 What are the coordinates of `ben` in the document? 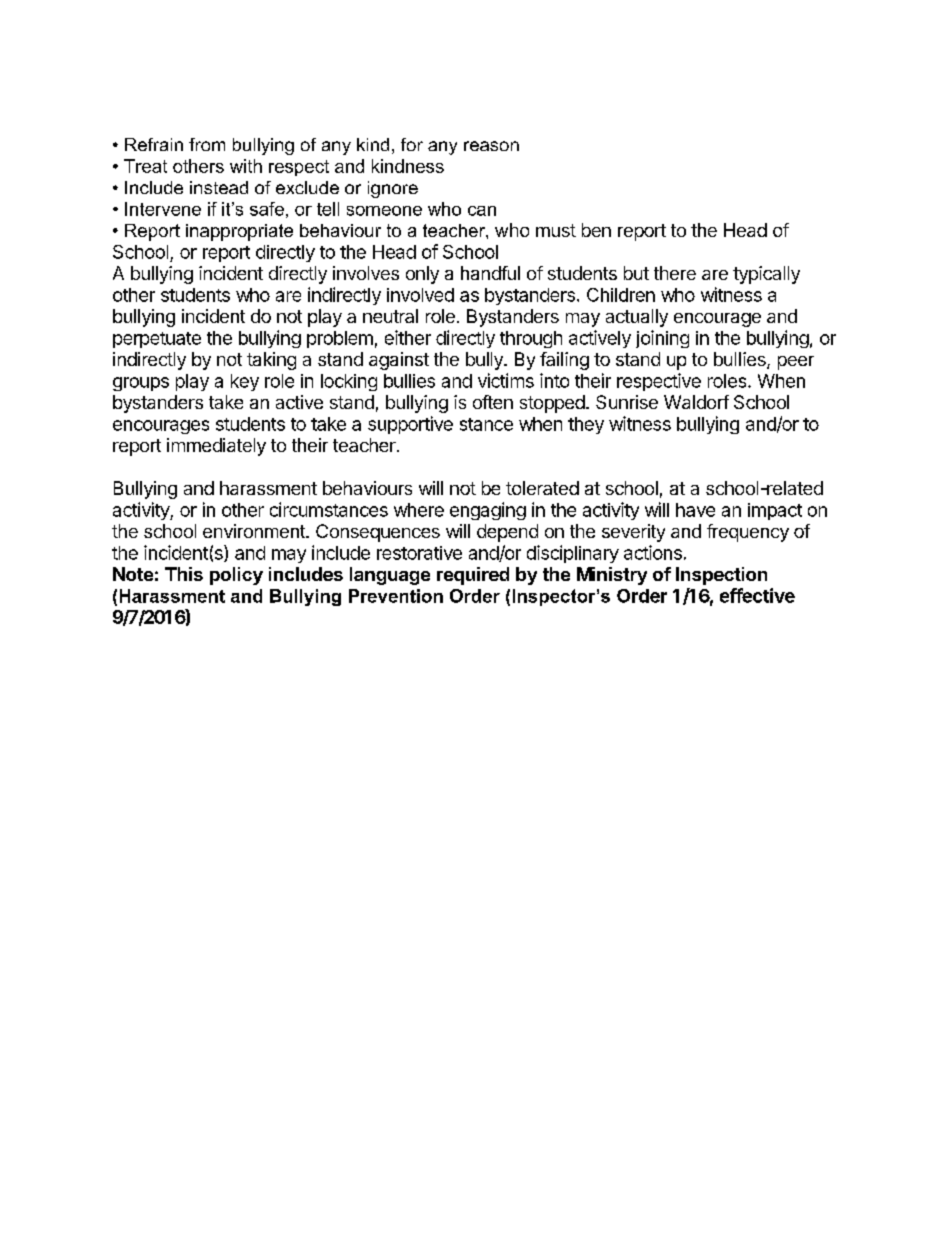 It's located at (596, 230).
